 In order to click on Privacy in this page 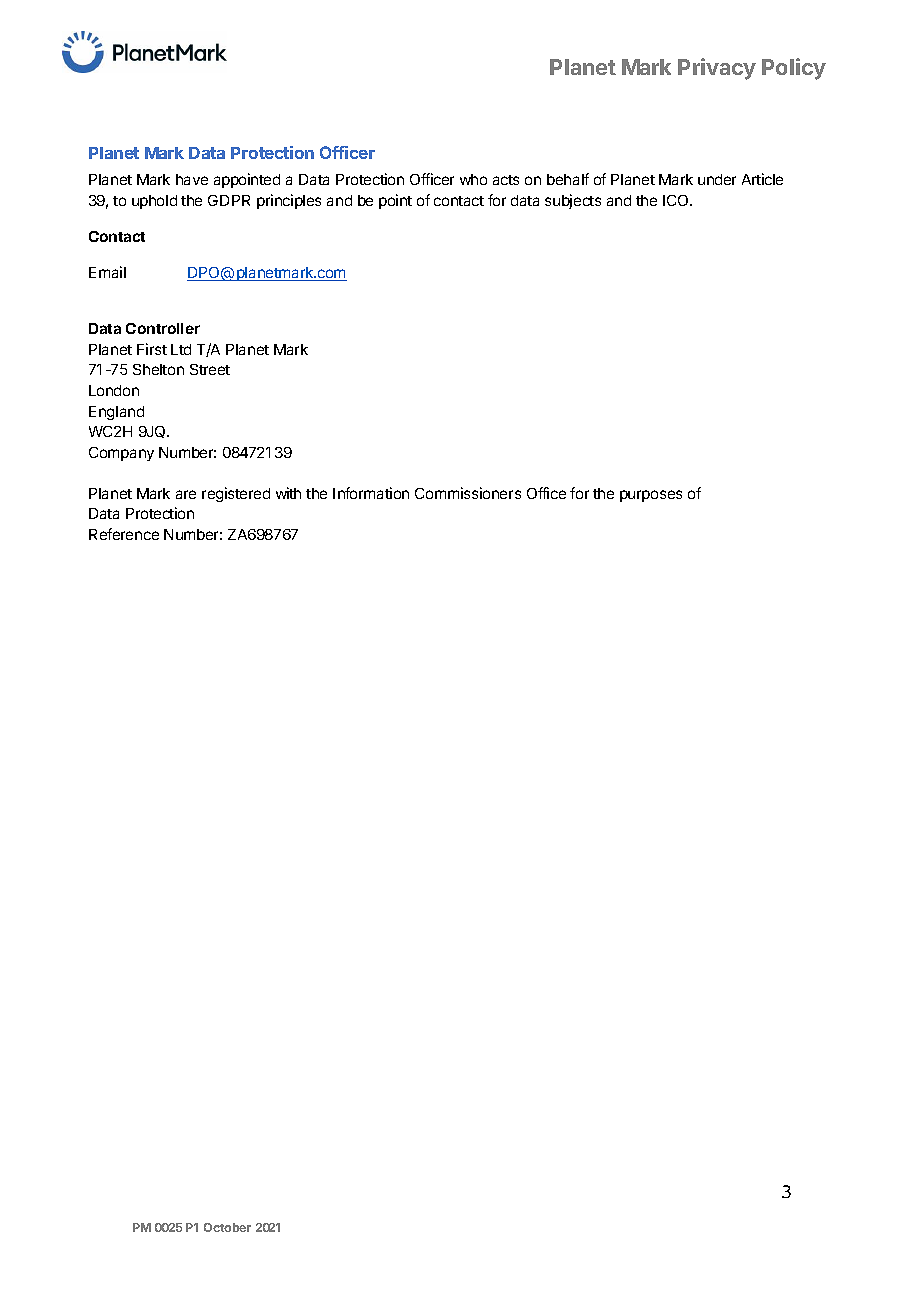, I will do `click(717, 69)`.
